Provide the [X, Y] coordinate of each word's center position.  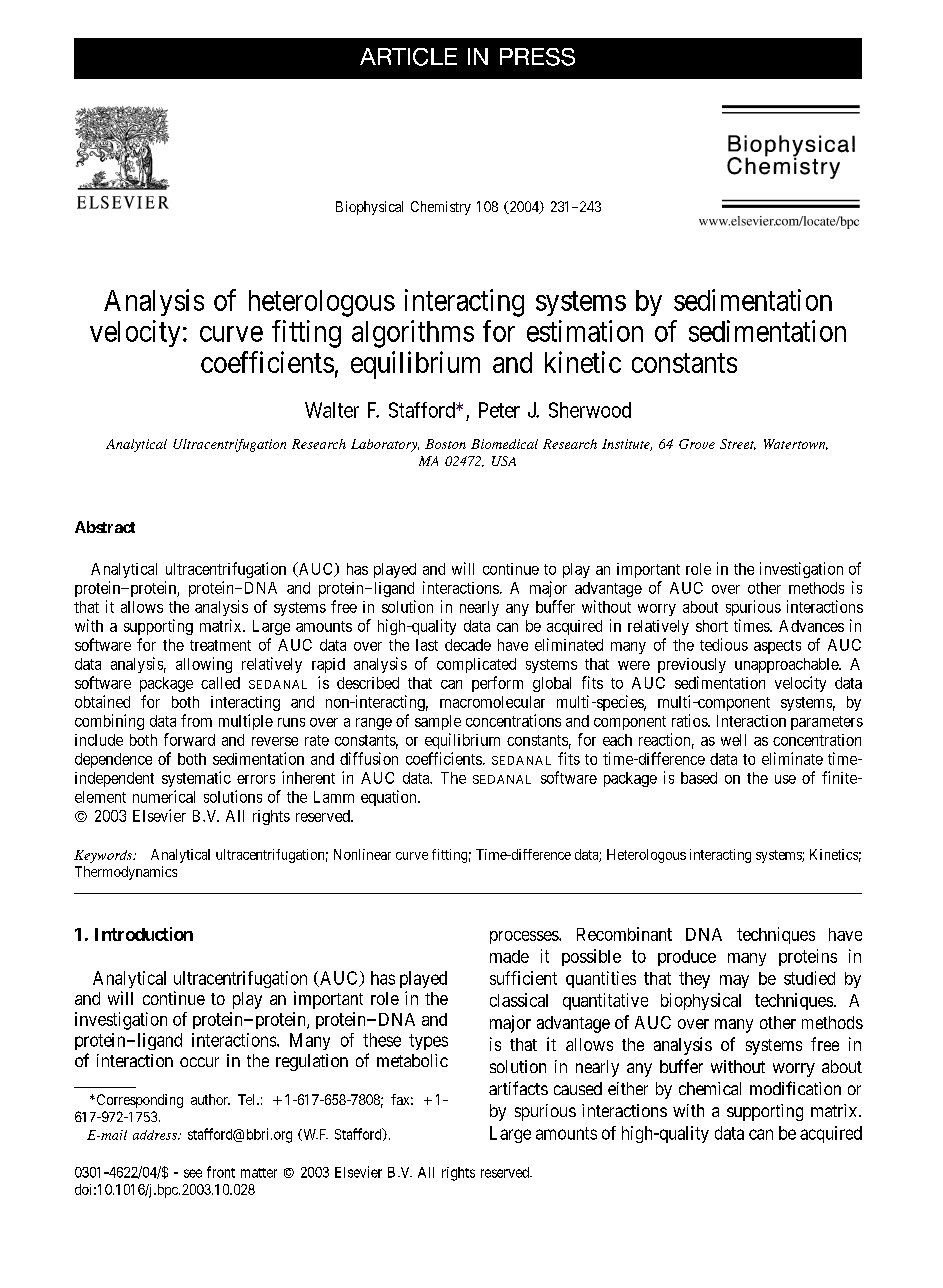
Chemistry [441, 208]
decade [468, 645]
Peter [499, 410]
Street [738, 444]
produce [687, 958]
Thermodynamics [126, 873]
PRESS [537, 57]
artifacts [518, 1088]
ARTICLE [408, 57]
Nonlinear [362, 854]
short [712, 626]
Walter [332, 410]
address [156, 1135]
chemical [710, 1088]
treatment [220, 645]
